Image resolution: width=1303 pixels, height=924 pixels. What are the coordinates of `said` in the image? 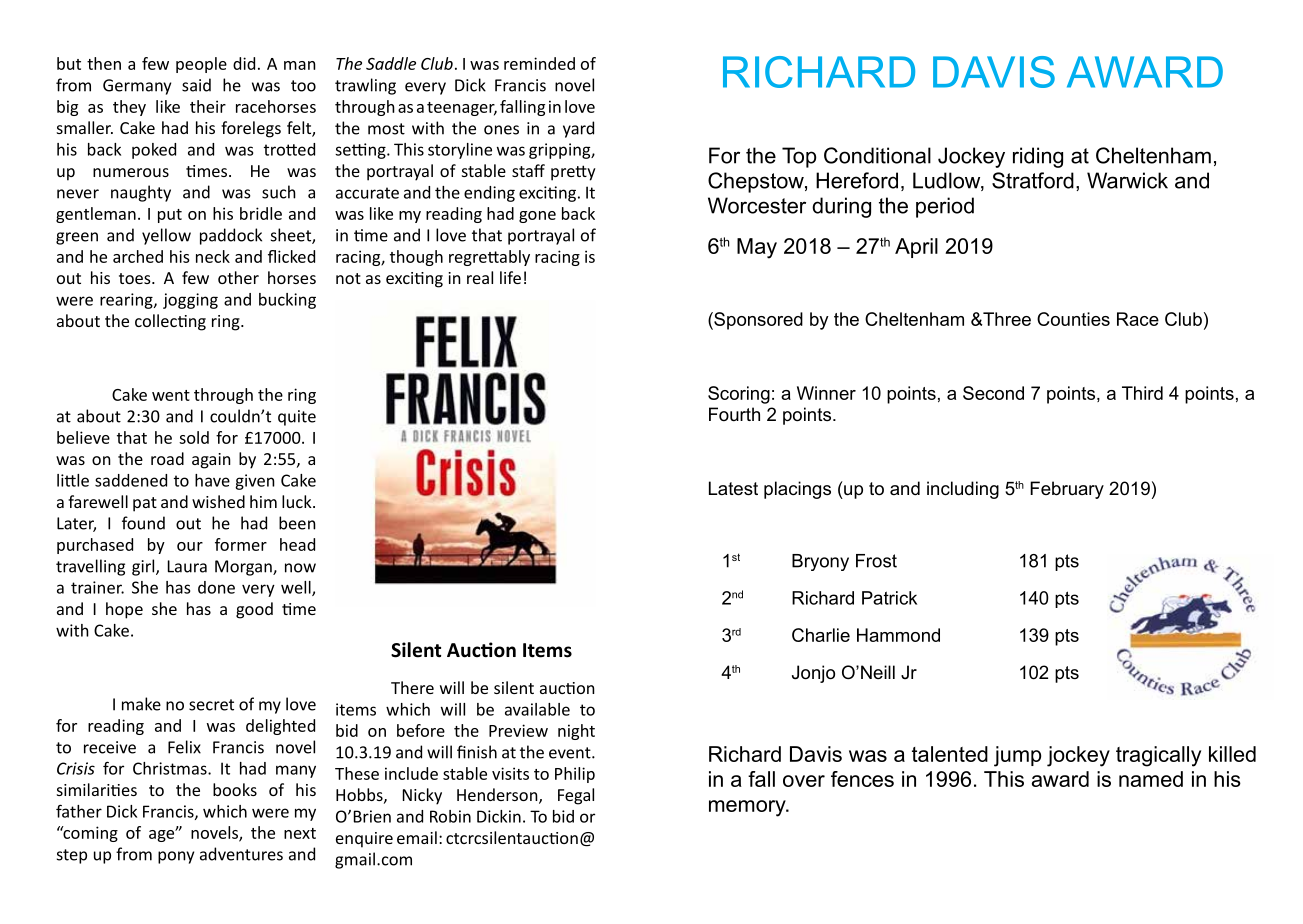 It's located at (196, 85).
